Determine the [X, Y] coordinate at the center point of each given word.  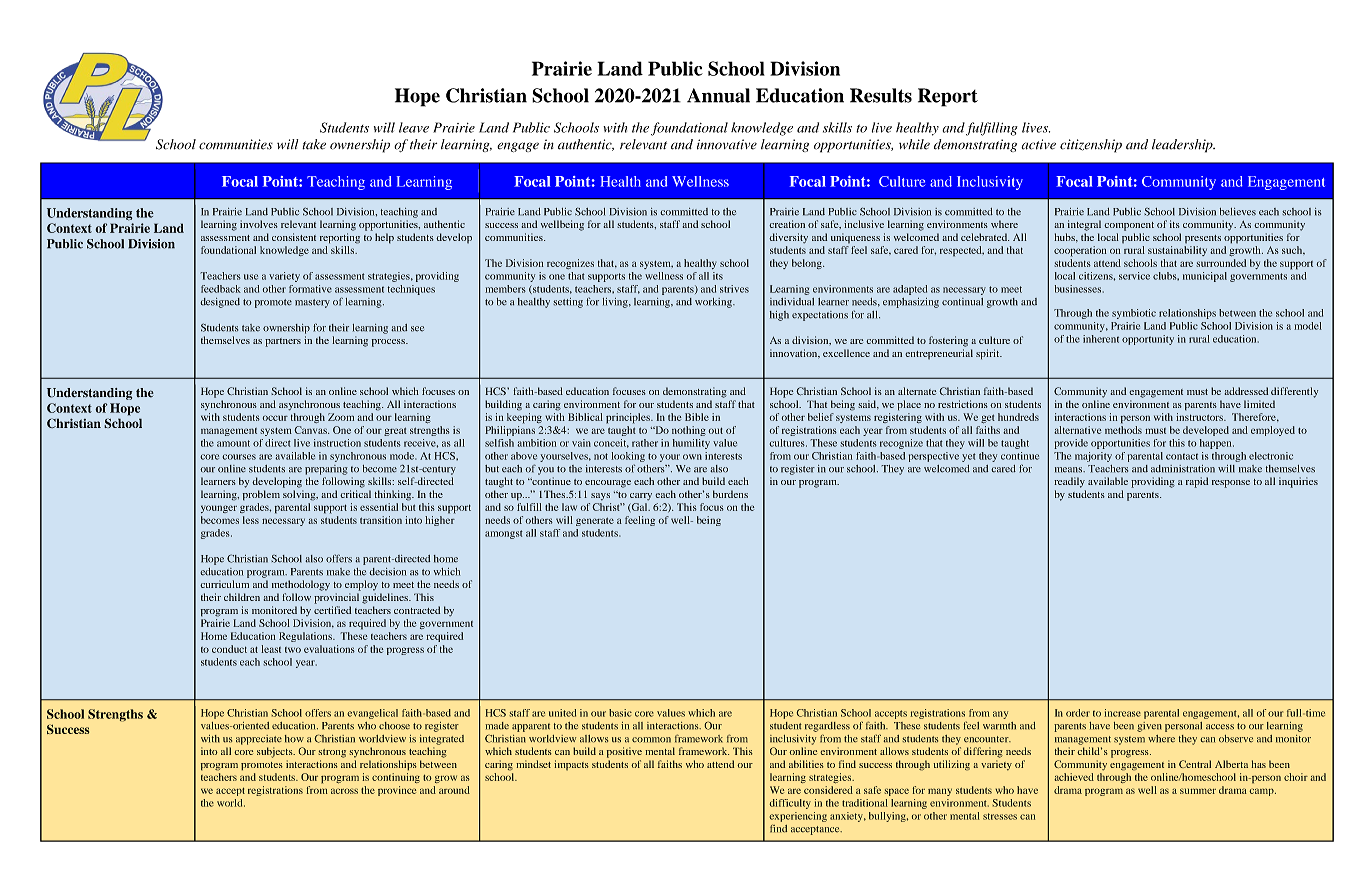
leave [414, 127]
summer [1198, 791]
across [344, 791]
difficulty [790, 804]
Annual [718, 95]
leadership [1183, 146]
